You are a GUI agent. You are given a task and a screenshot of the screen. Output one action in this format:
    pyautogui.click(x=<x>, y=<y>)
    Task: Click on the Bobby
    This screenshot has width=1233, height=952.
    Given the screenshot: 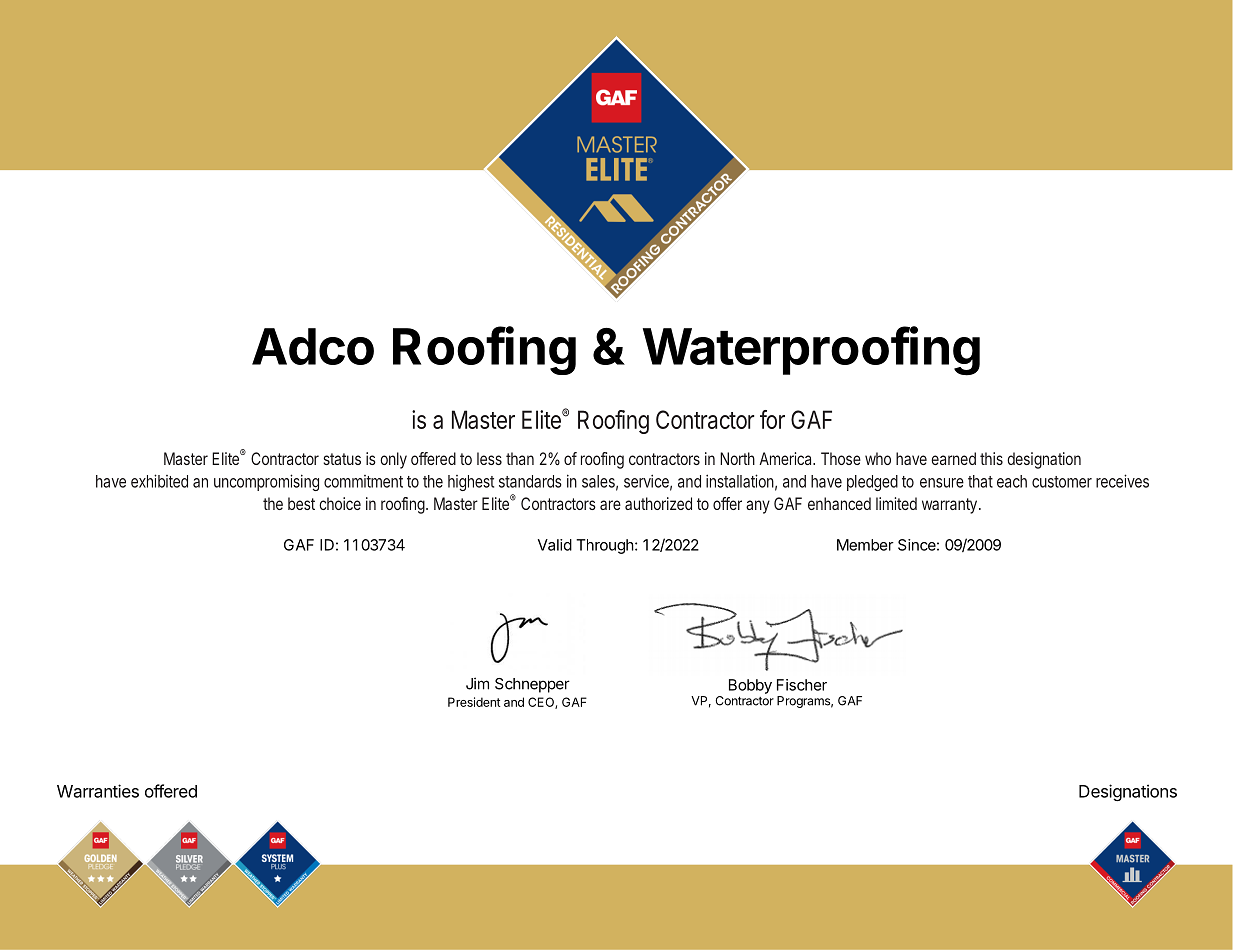 What is the action you would take?
    pyautogui.click(x=750, y=686)
